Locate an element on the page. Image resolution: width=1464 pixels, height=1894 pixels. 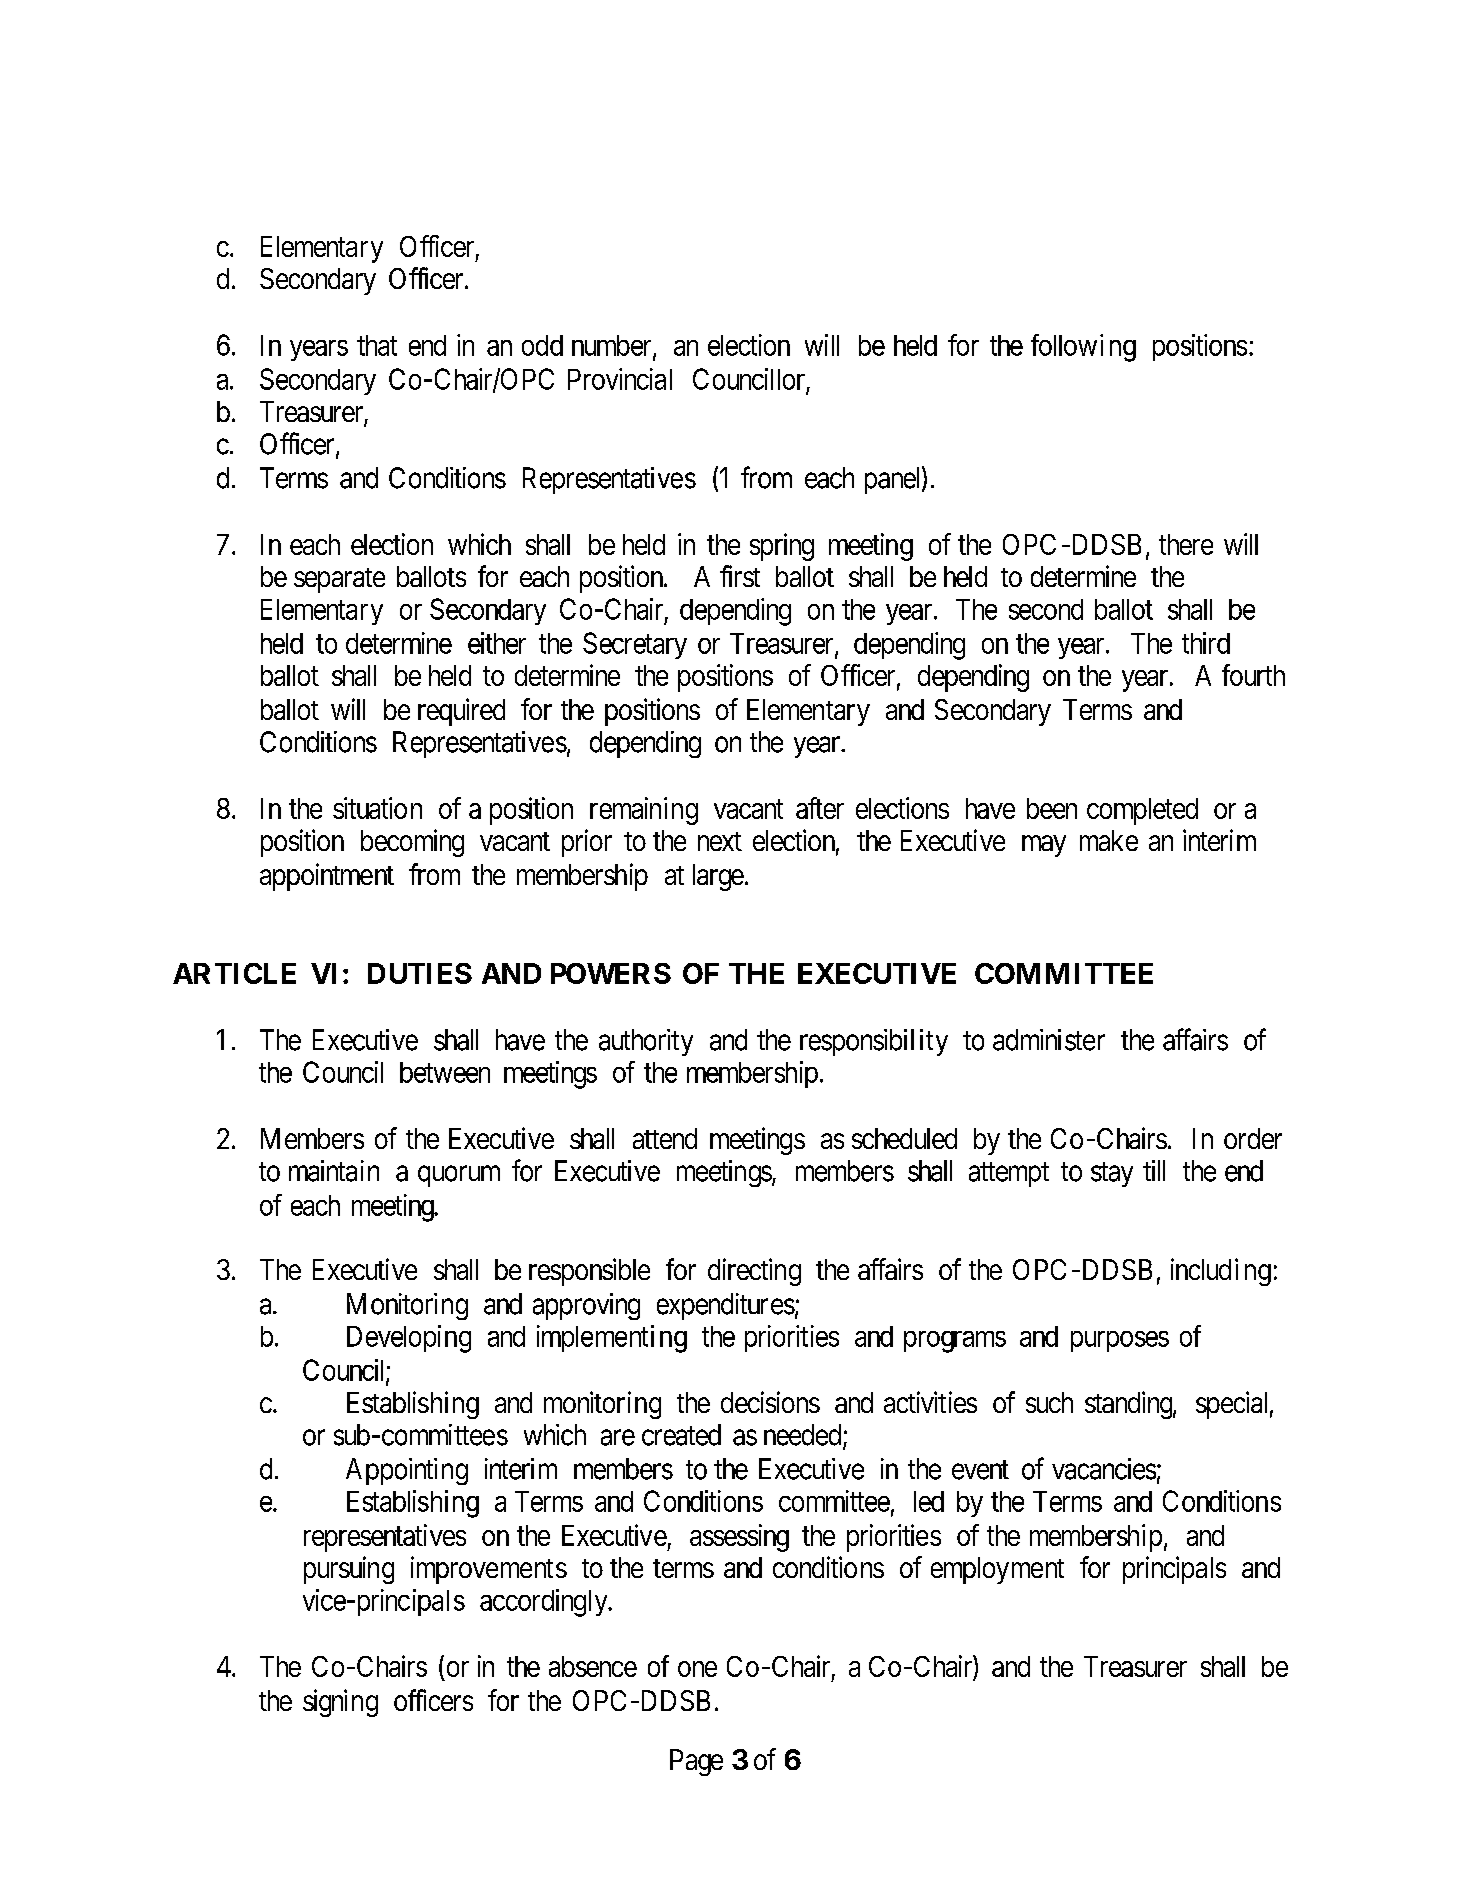
authority is located at coordinates (646, 1042).
